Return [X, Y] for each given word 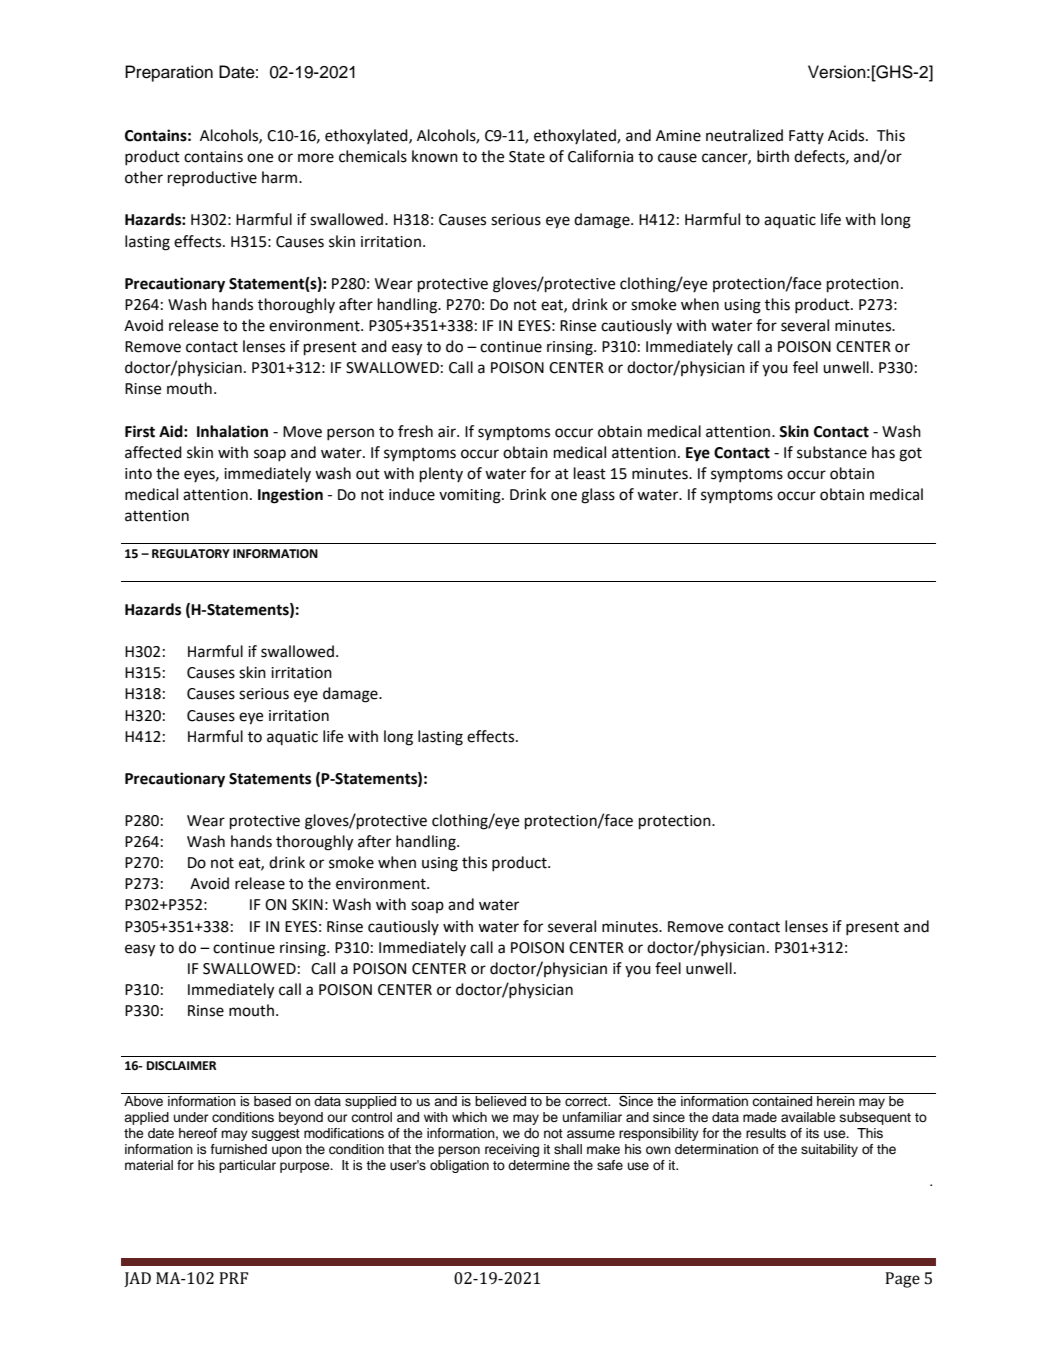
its [812, 1133]
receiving [512, 1150]
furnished [239, 1149]
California [600, 156]
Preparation [169, 73]
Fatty [806, 137]
